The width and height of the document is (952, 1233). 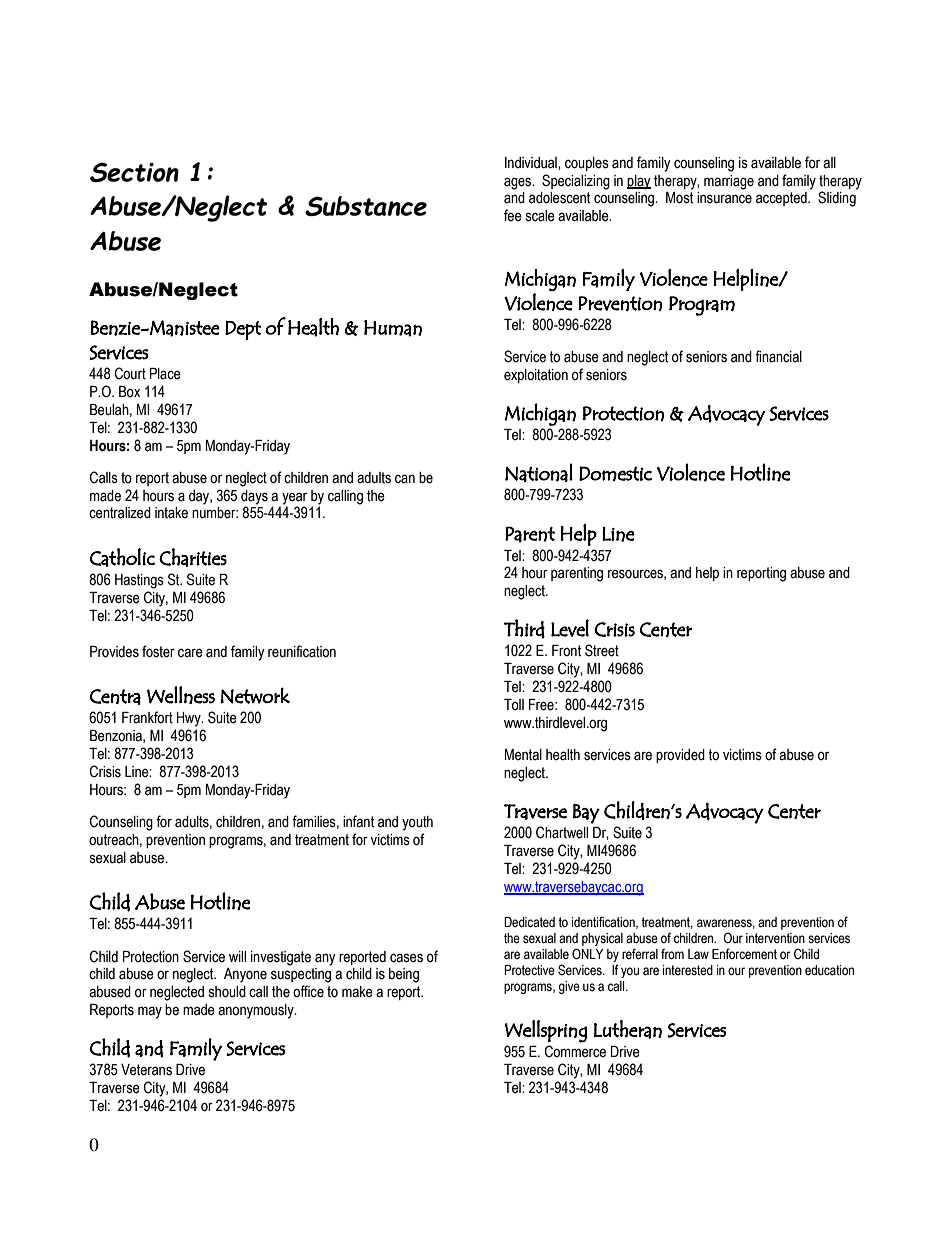 I want to click on Front, so click(x=566, y=651).
